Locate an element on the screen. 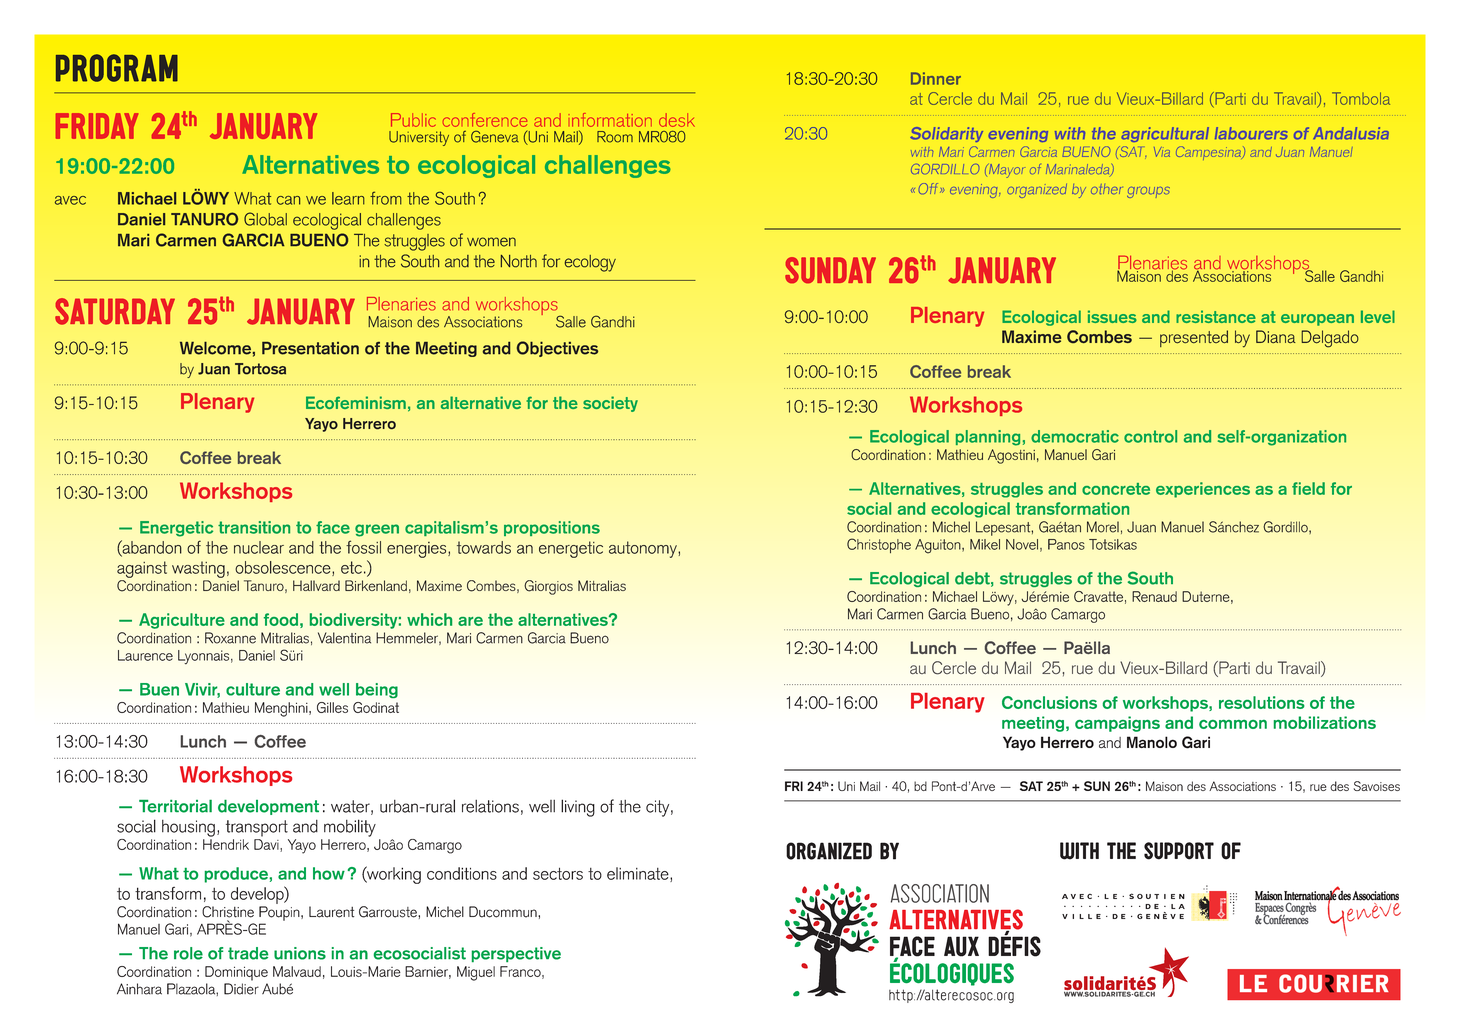  autonomy is located at coordinates (644, 549).
